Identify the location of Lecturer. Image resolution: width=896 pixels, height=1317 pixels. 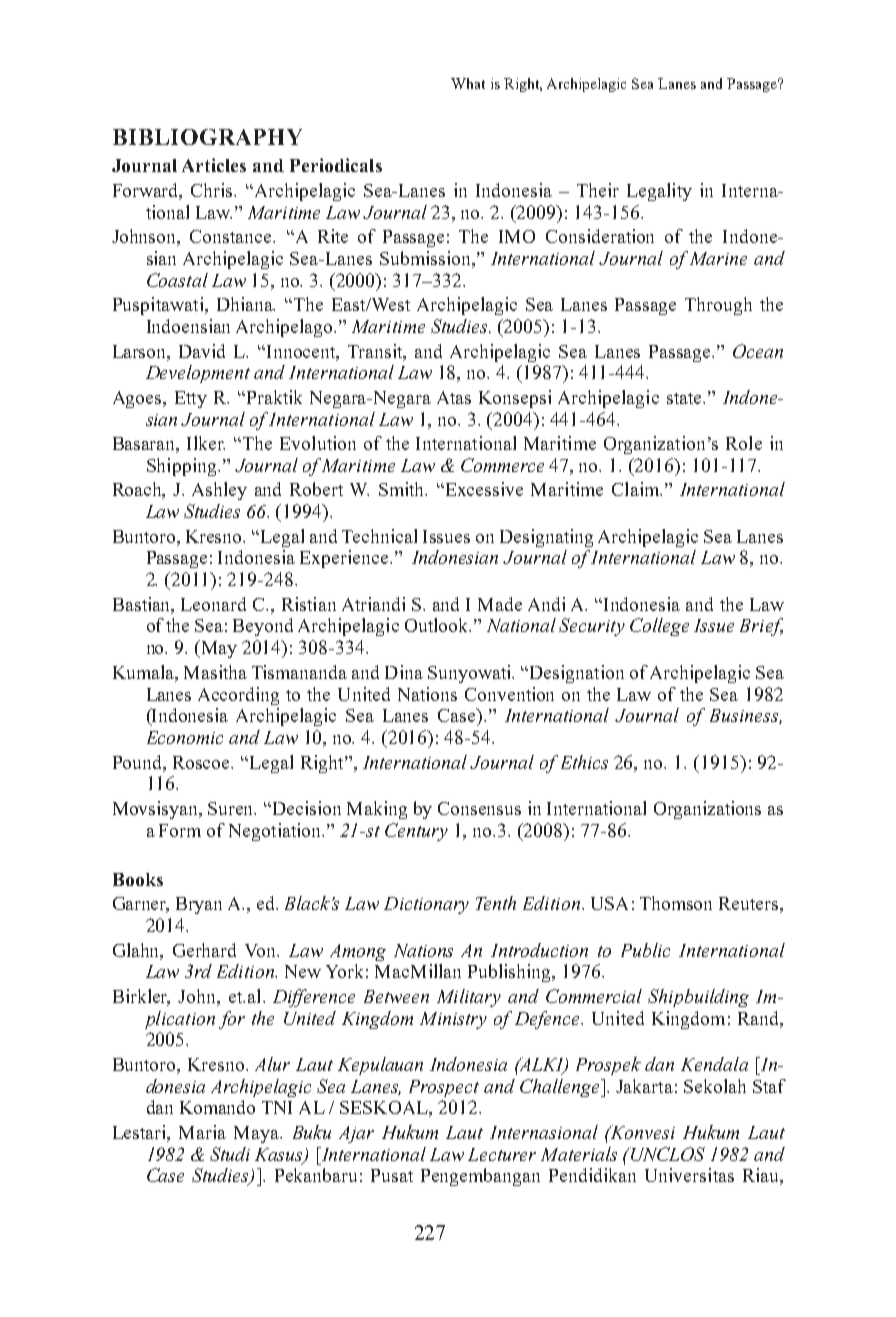
(502, 1154).
